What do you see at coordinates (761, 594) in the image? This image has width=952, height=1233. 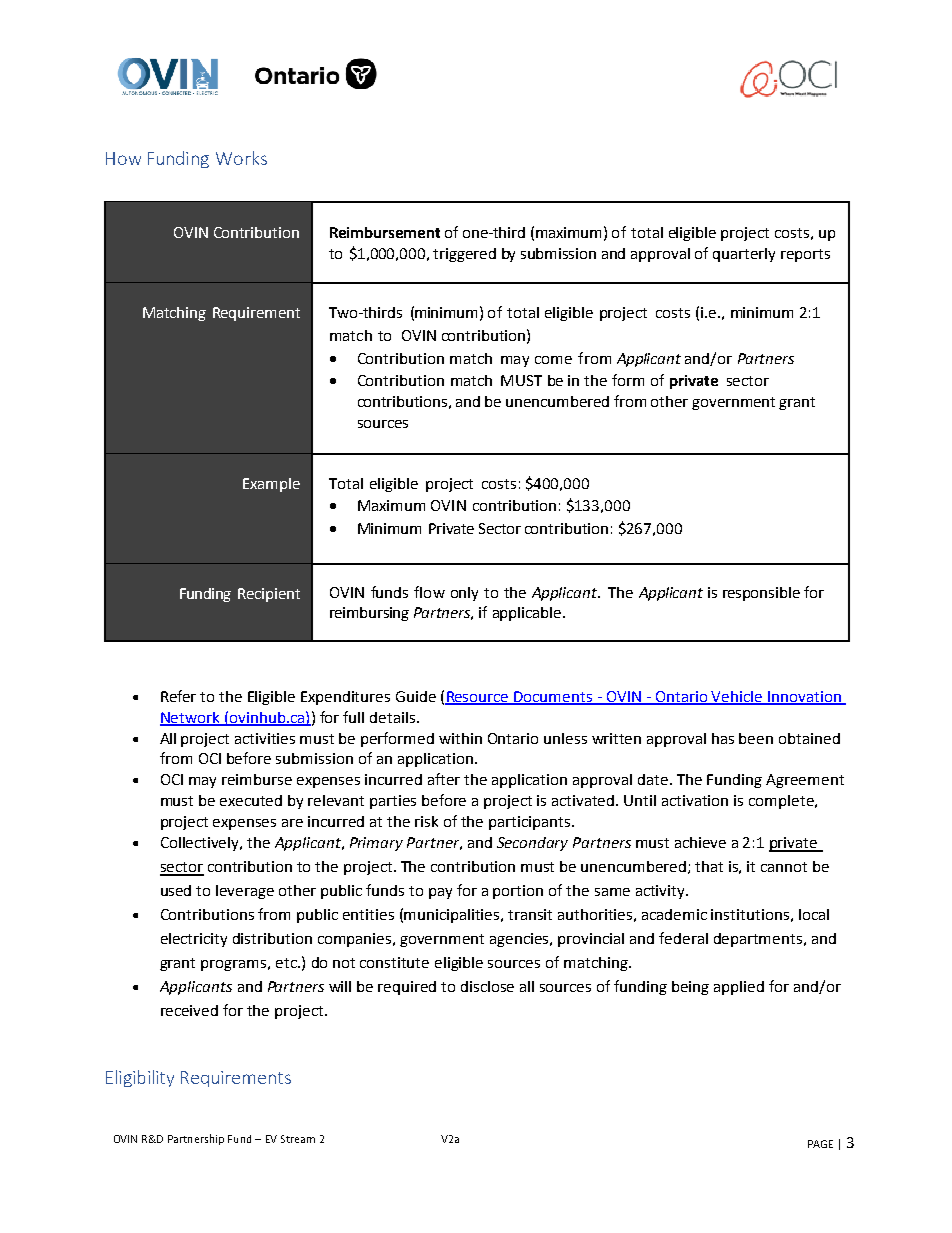 I see `responsible` at bounding box center [761, 594].
